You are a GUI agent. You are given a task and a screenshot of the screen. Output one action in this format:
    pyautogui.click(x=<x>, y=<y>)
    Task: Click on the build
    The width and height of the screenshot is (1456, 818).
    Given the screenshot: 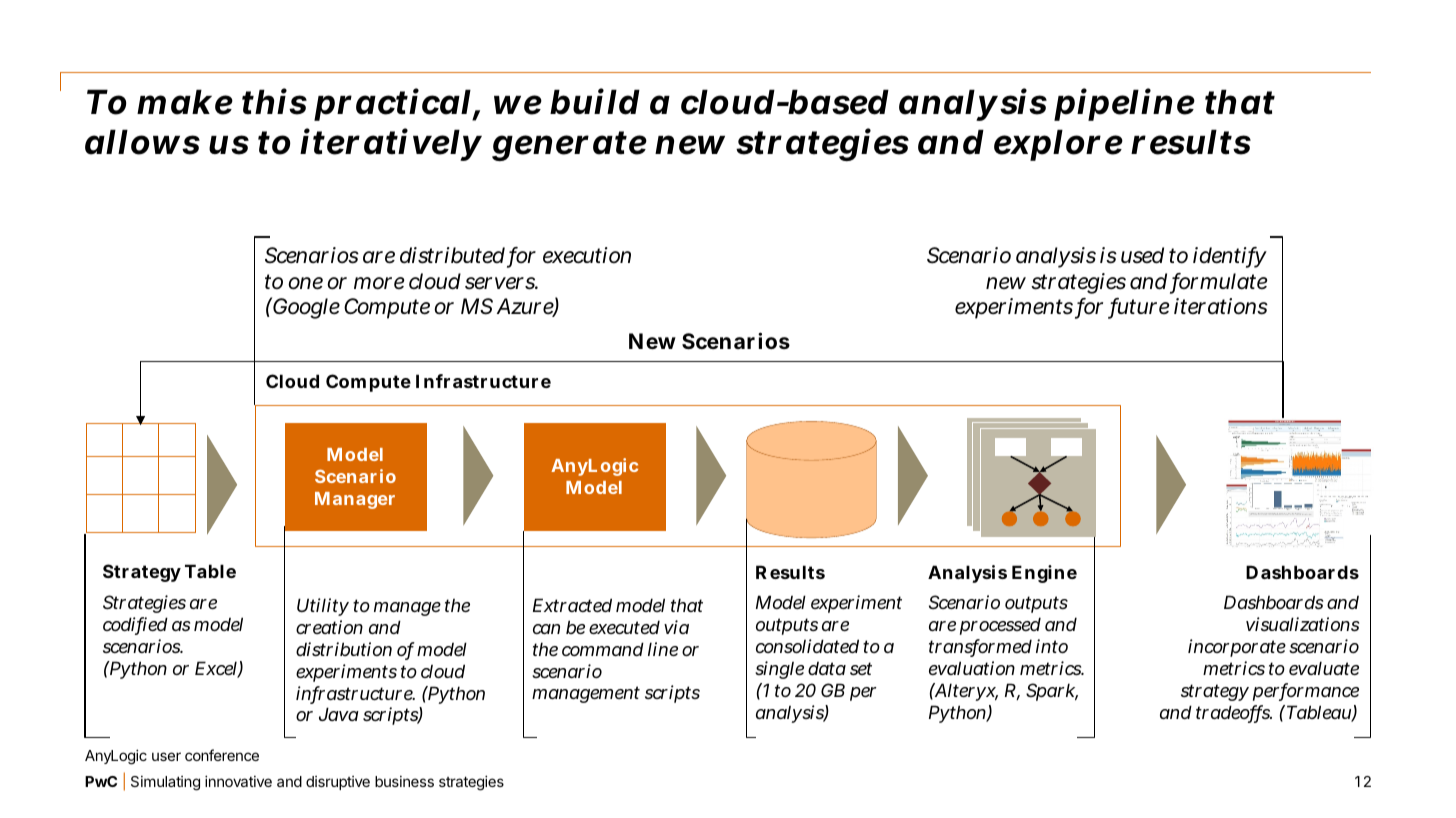 What is the action you would take?
    pyautogui.click(x=595, y=101)
